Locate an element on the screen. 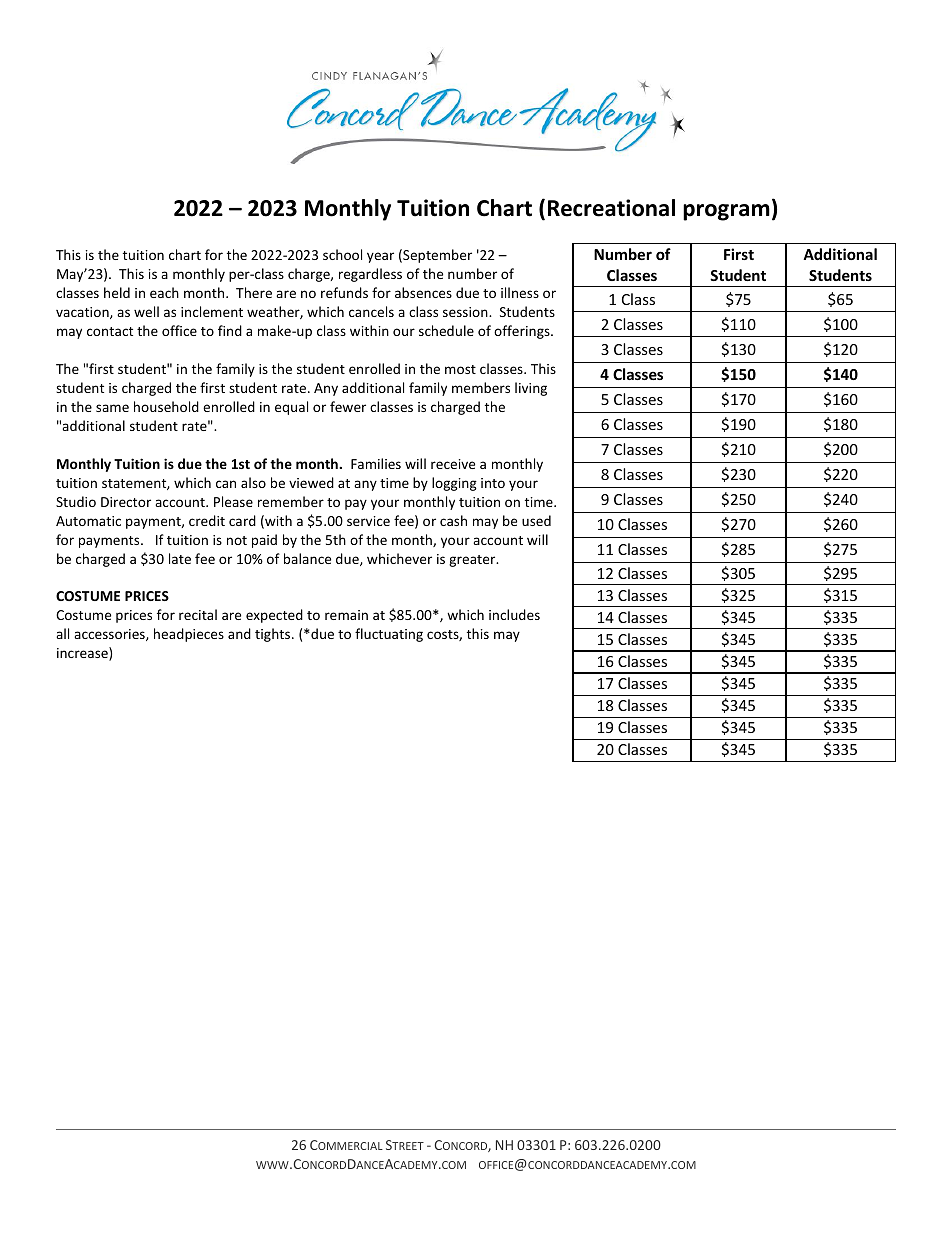 This screenshot has width=952, height=1233. fewer is located at coordinates (348, 406).
